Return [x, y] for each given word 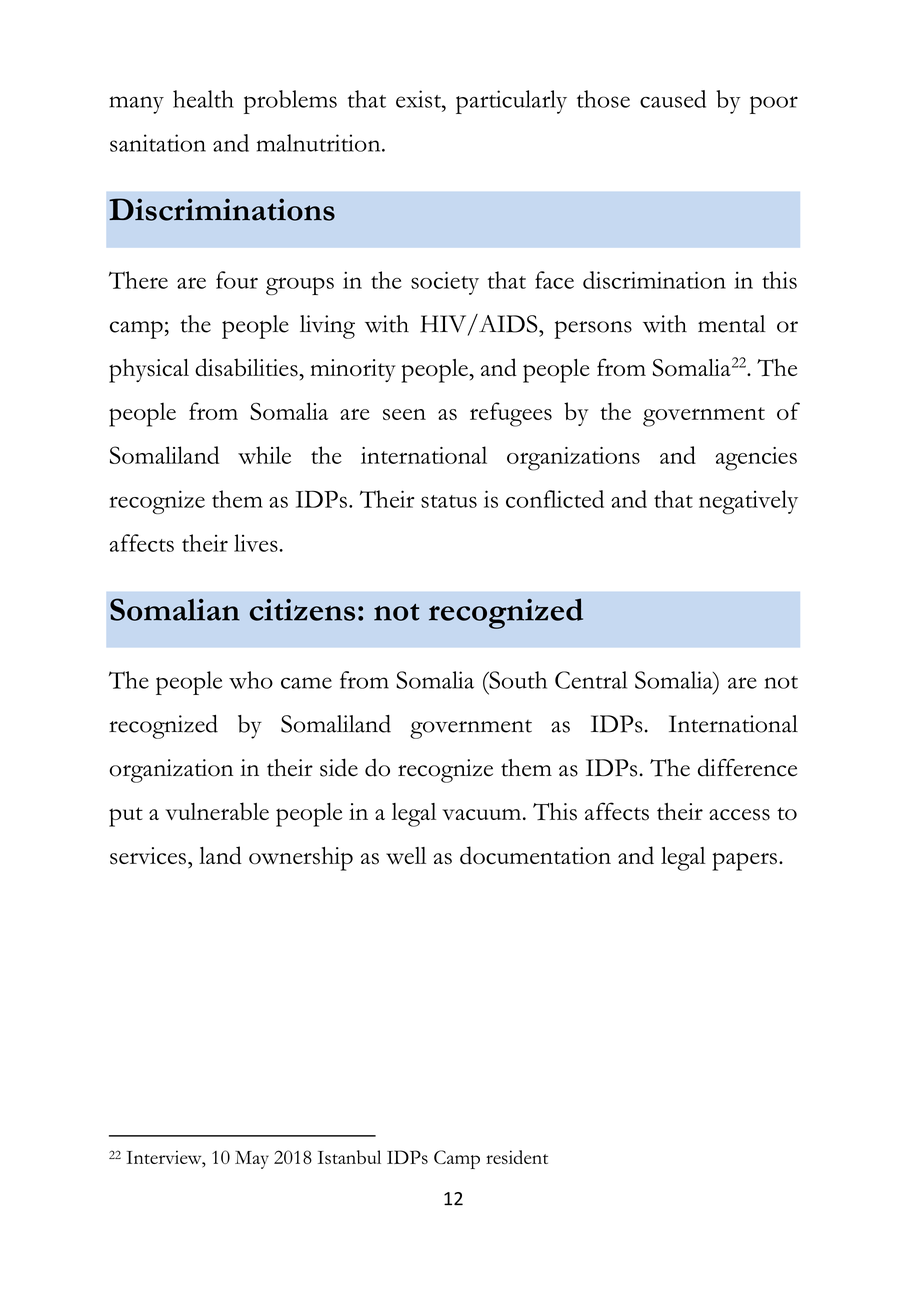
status [449, 501]
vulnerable [217, 811]
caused [673, 99]
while [264, 455]
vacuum [481, 814]
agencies [756, 459]
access [739, 815]
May [252, 1160]
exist [419, 99]
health [203, 99]
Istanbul [349, 1157]
